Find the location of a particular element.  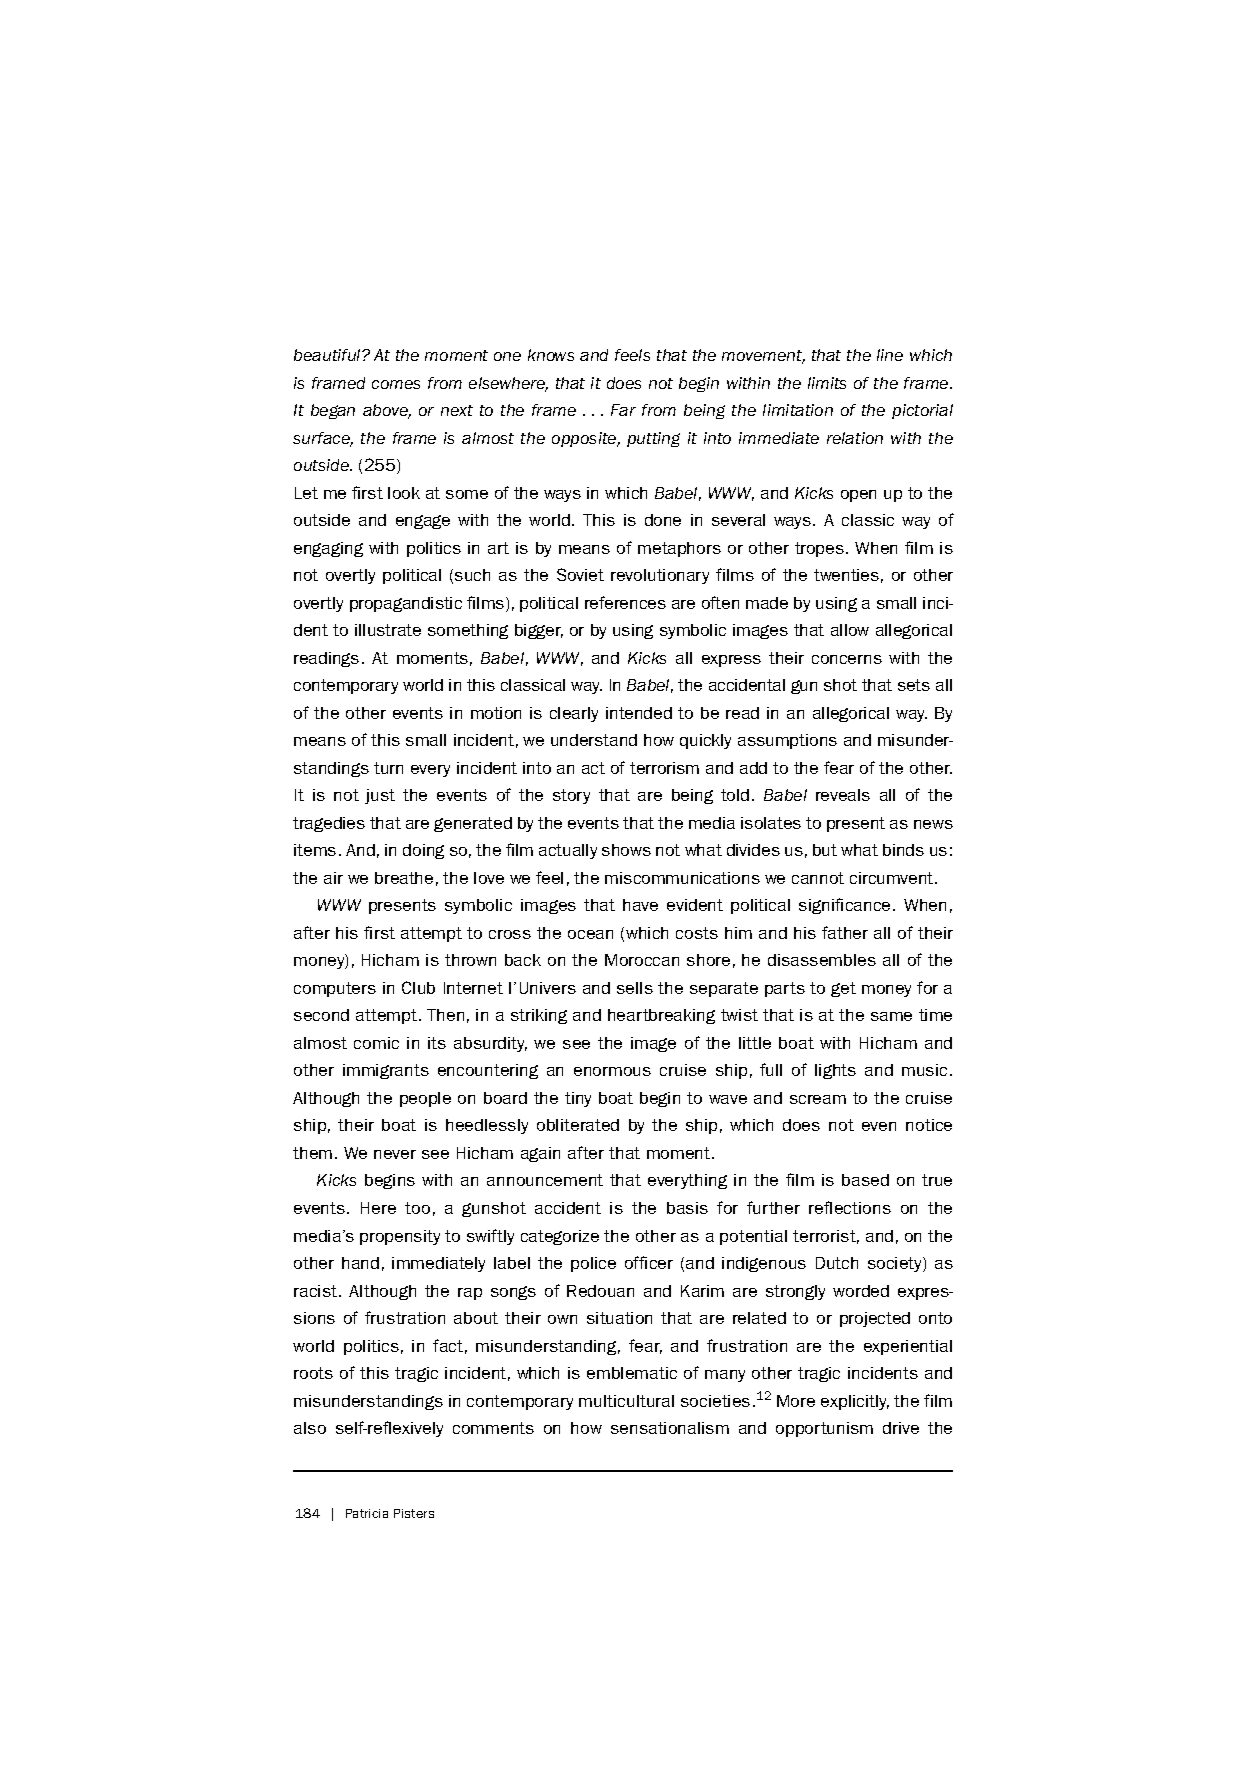

reveals is located at coordinates (843, 795).
